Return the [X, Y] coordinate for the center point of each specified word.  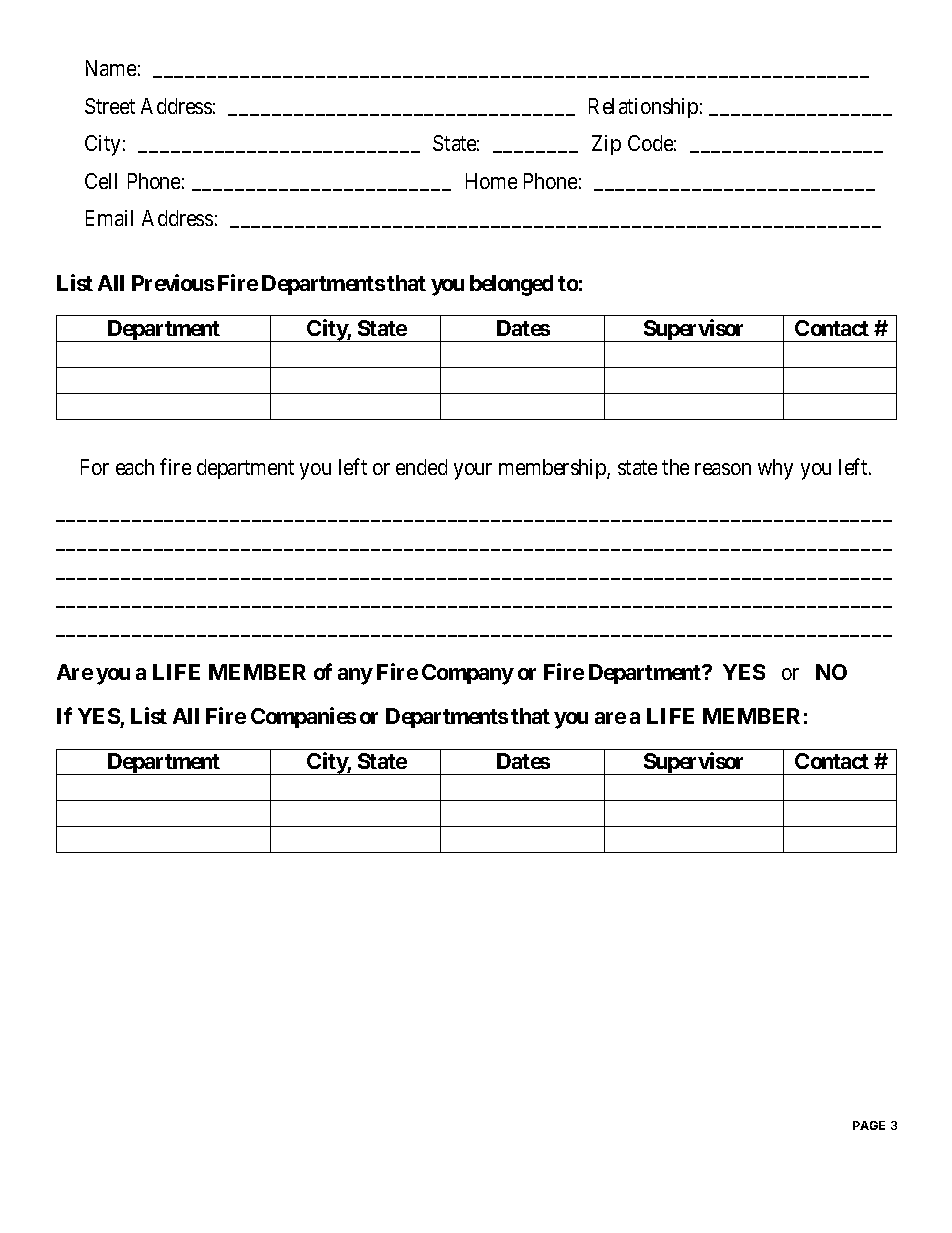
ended [421, 467]
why [775, 469]
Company [468, 674]
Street [110, 106]
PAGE [869, 1125]
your [473, 471]
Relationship [643, 108]
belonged [511, 285]
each [135, 467]
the [675, 467]
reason [723, 469]
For [95, 467]
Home [491, 181]
